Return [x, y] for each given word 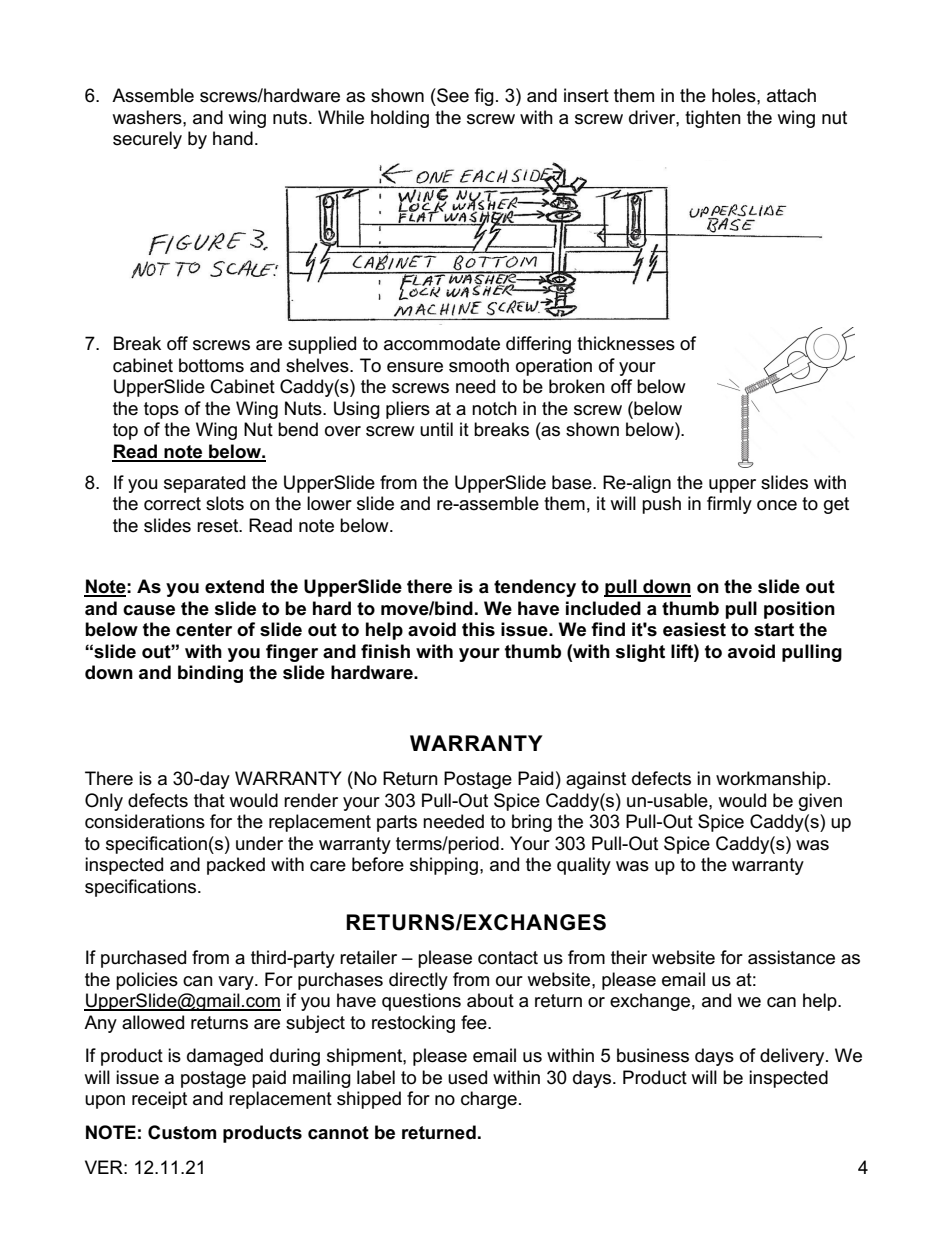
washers [148, 117]
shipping [444, 866]
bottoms [211, 365]
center [204, 630]
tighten [713, 119]
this [478, 629]
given [820, 802]
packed [236, 866]
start [774, 630]
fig [484, 97]
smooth [479, 365]
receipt [159, 1100]
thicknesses [626, 343]
